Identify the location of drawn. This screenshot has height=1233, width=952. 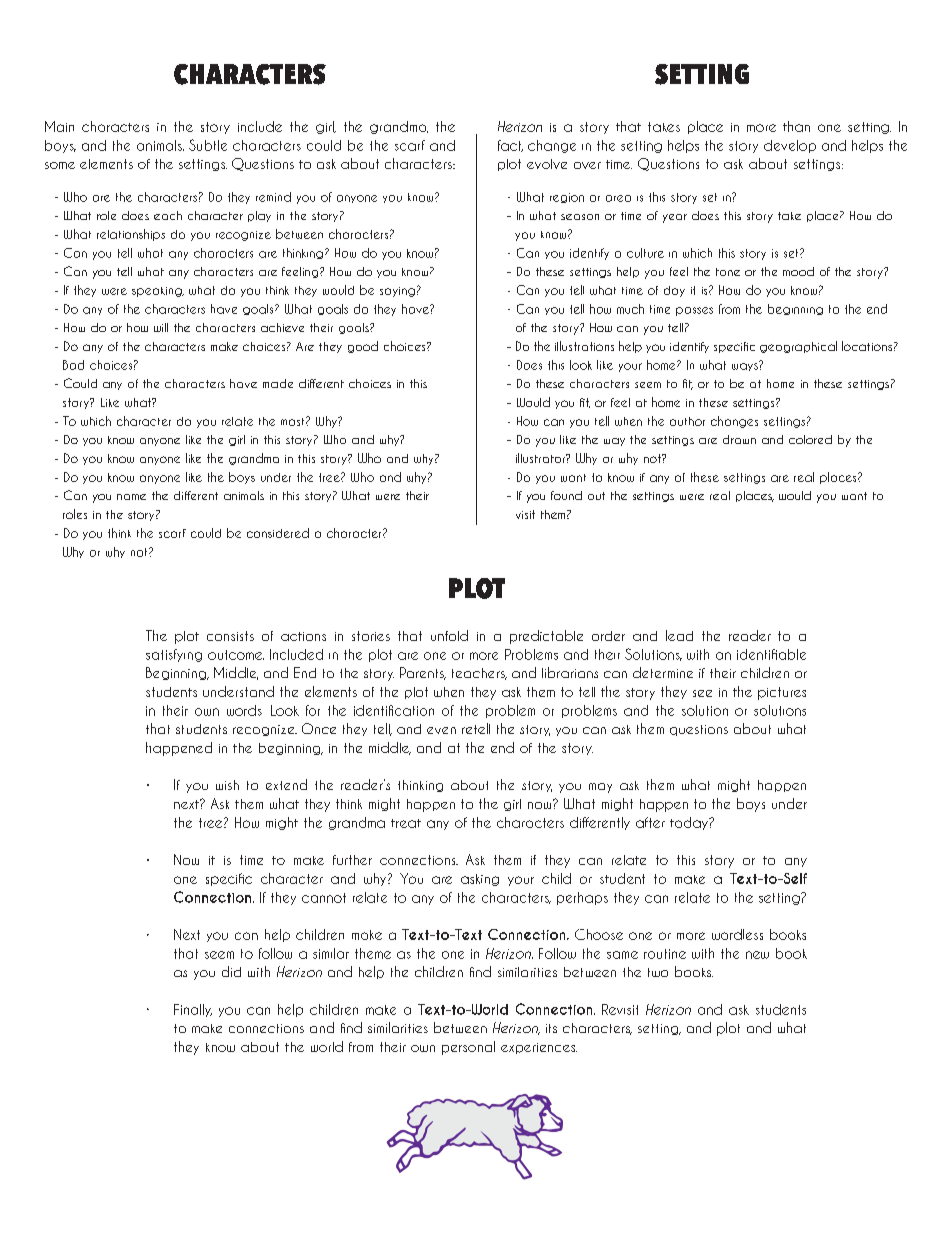
(739, 439).
